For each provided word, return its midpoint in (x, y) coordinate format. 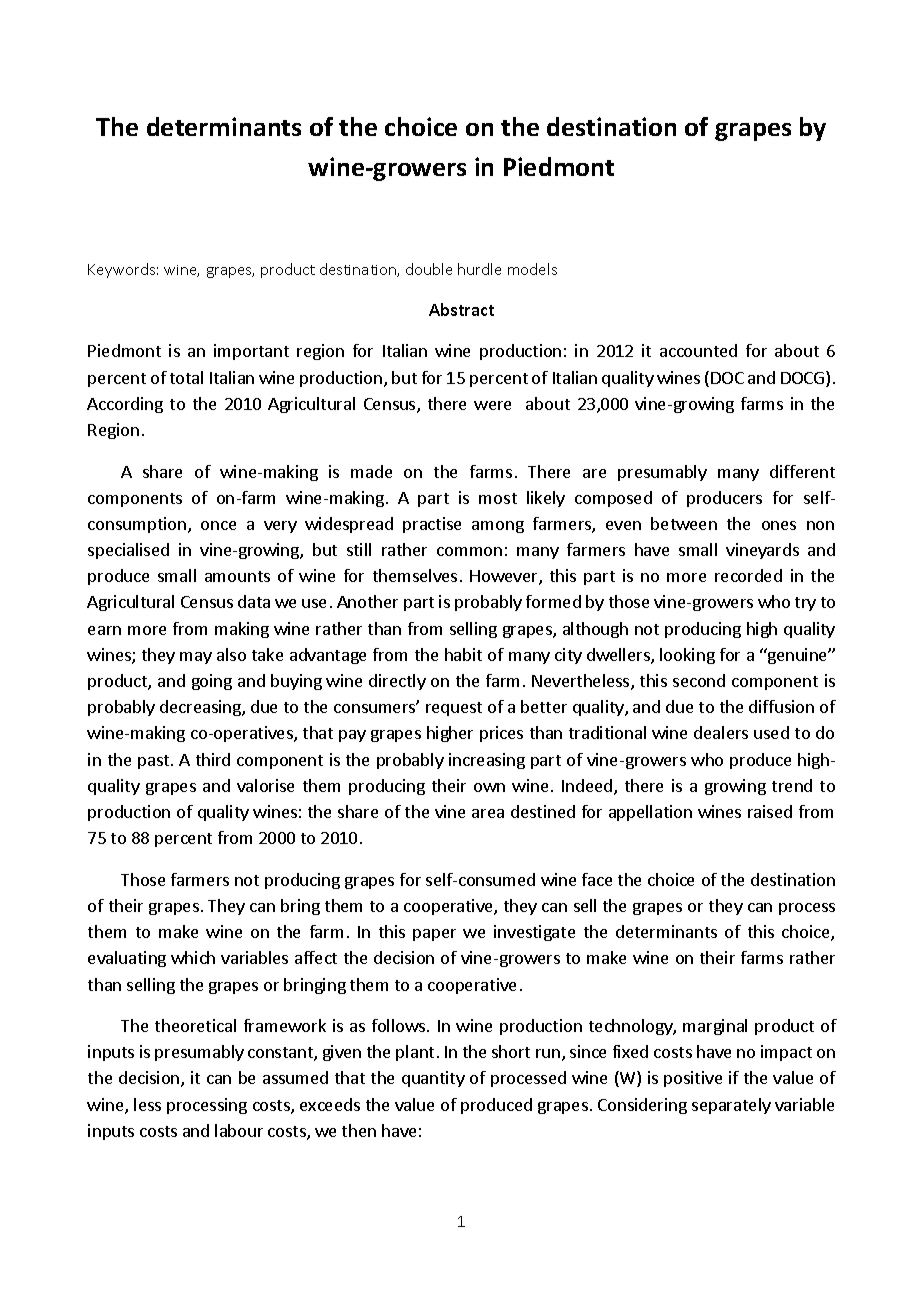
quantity (433, 1079)
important (251, 352)
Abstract (461, 309)
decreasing (201, 708)
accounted (698, 350)
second (699, 680)
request (454, 709)
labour (239, 1130)
